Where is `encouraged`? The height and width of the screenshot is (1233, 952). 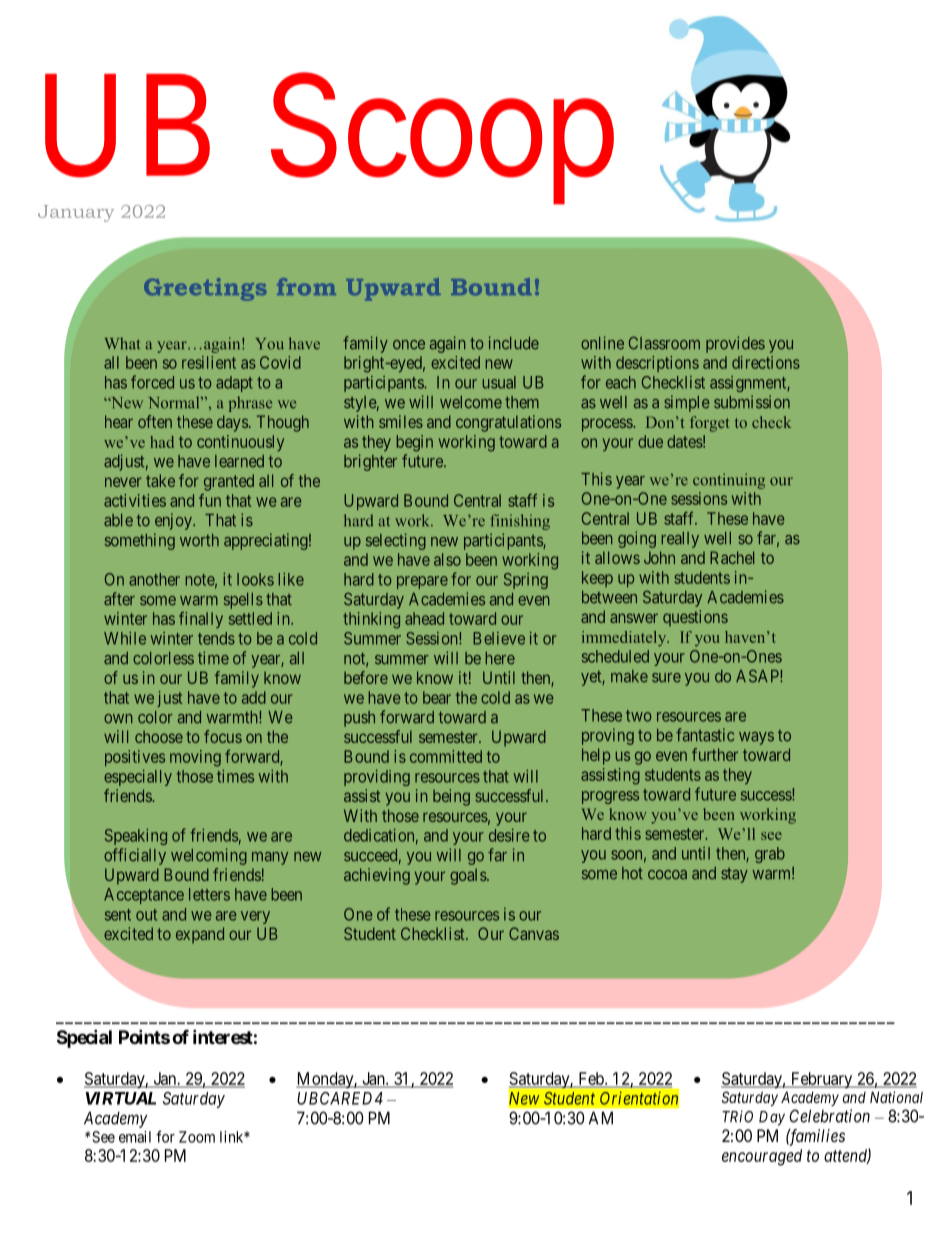 encouraged is located at coordinates (762, 1157).
